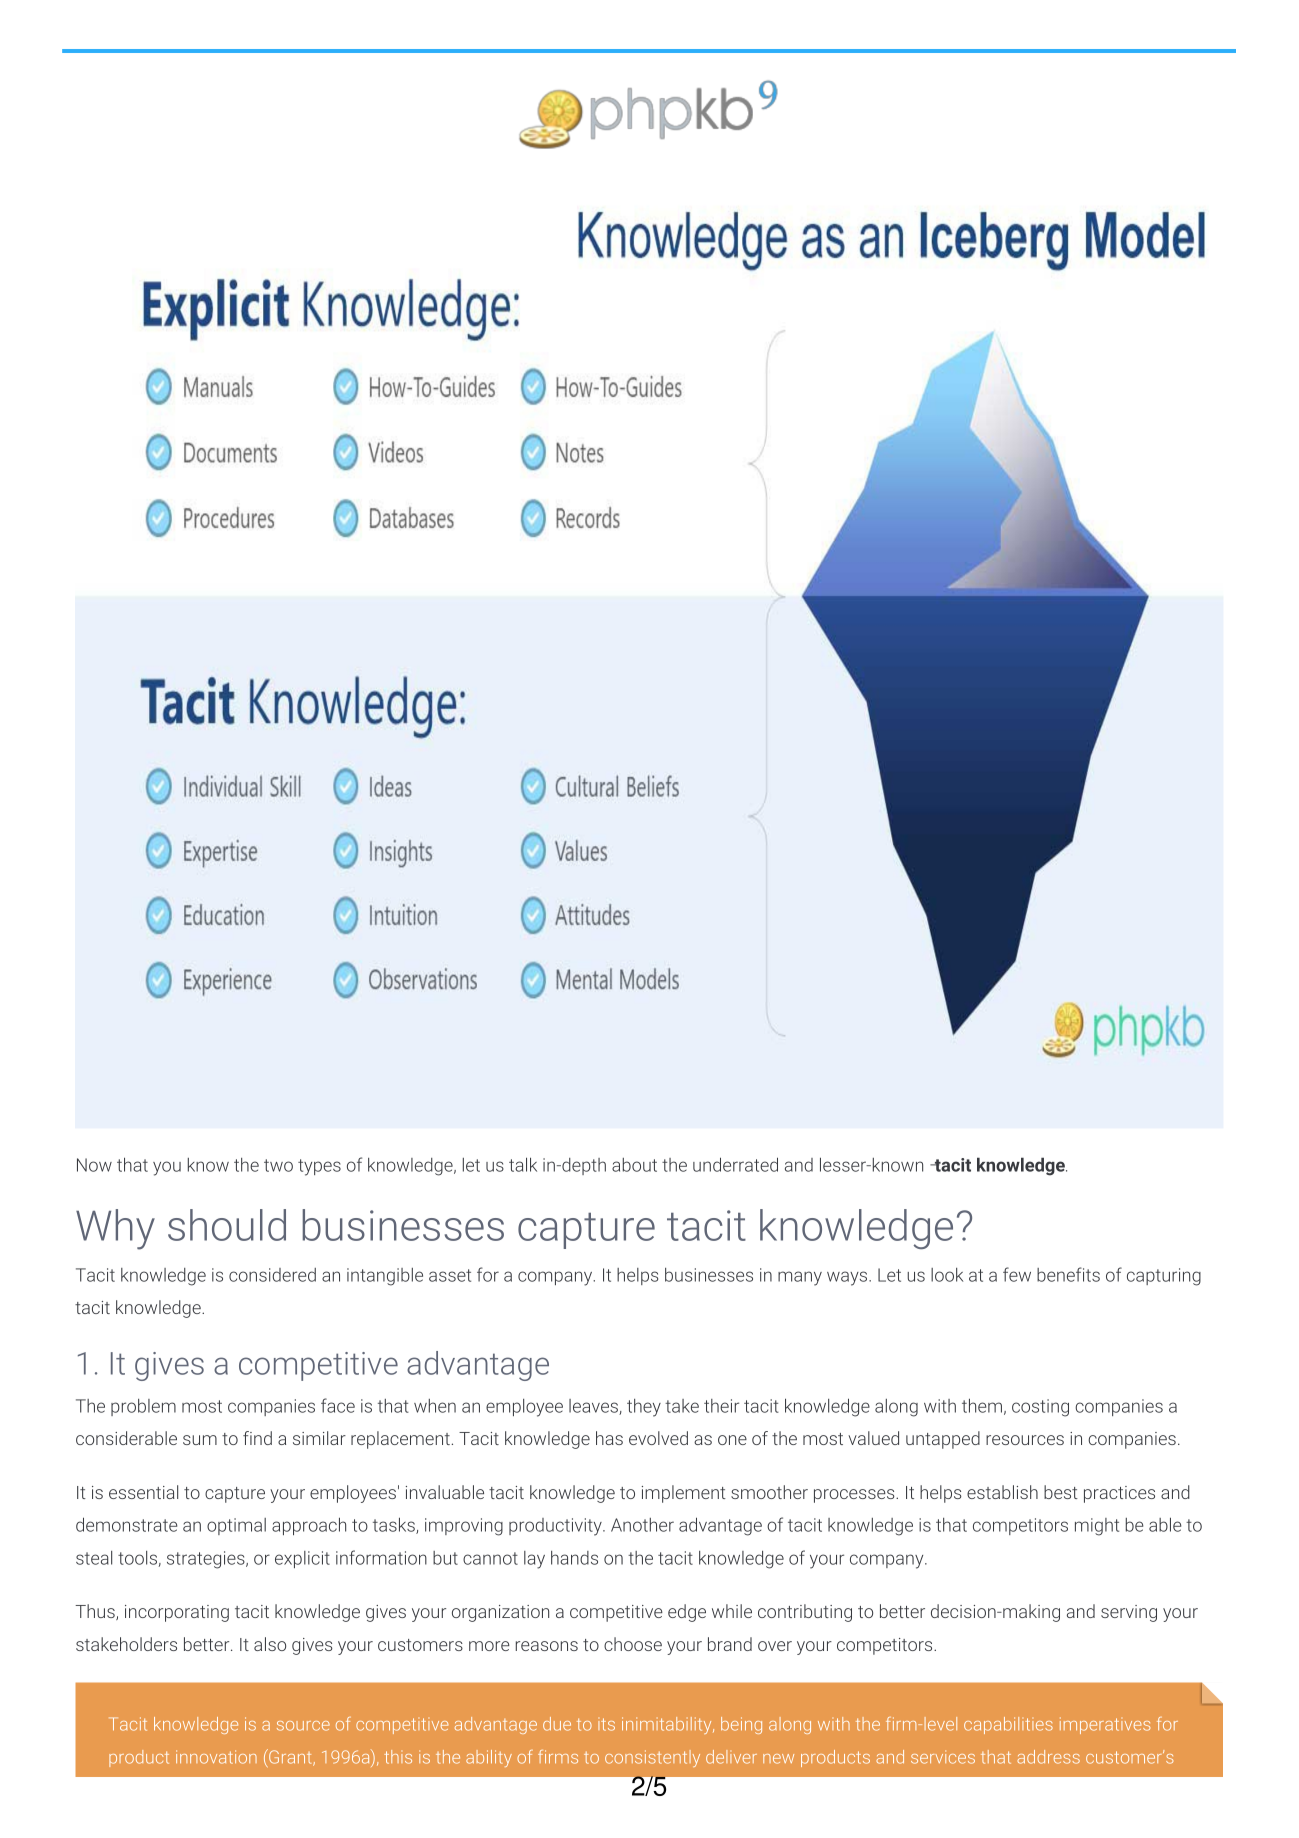 This screenshot has width=1299, height=1838. I want to click on best, so click(1061, 1492).
